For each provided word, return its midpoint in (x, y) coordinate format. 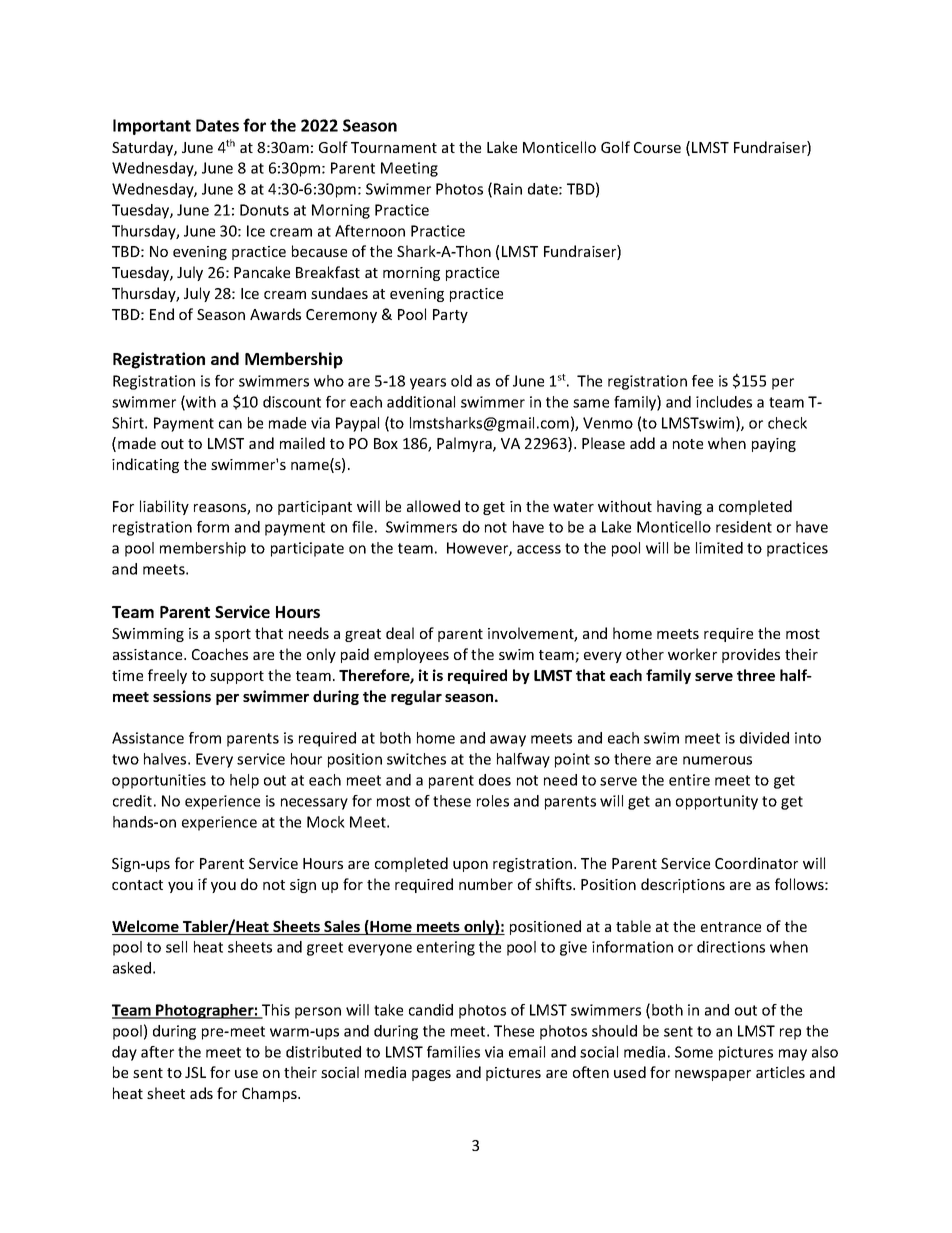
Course (657, 147)
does (495, 780)
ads (201, 1093)
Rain (508, 189)
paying (774, 445)
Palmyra (465, 444)
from (205, 738)
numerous (717, 760)
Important (152, 127)
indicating (145, 465)
